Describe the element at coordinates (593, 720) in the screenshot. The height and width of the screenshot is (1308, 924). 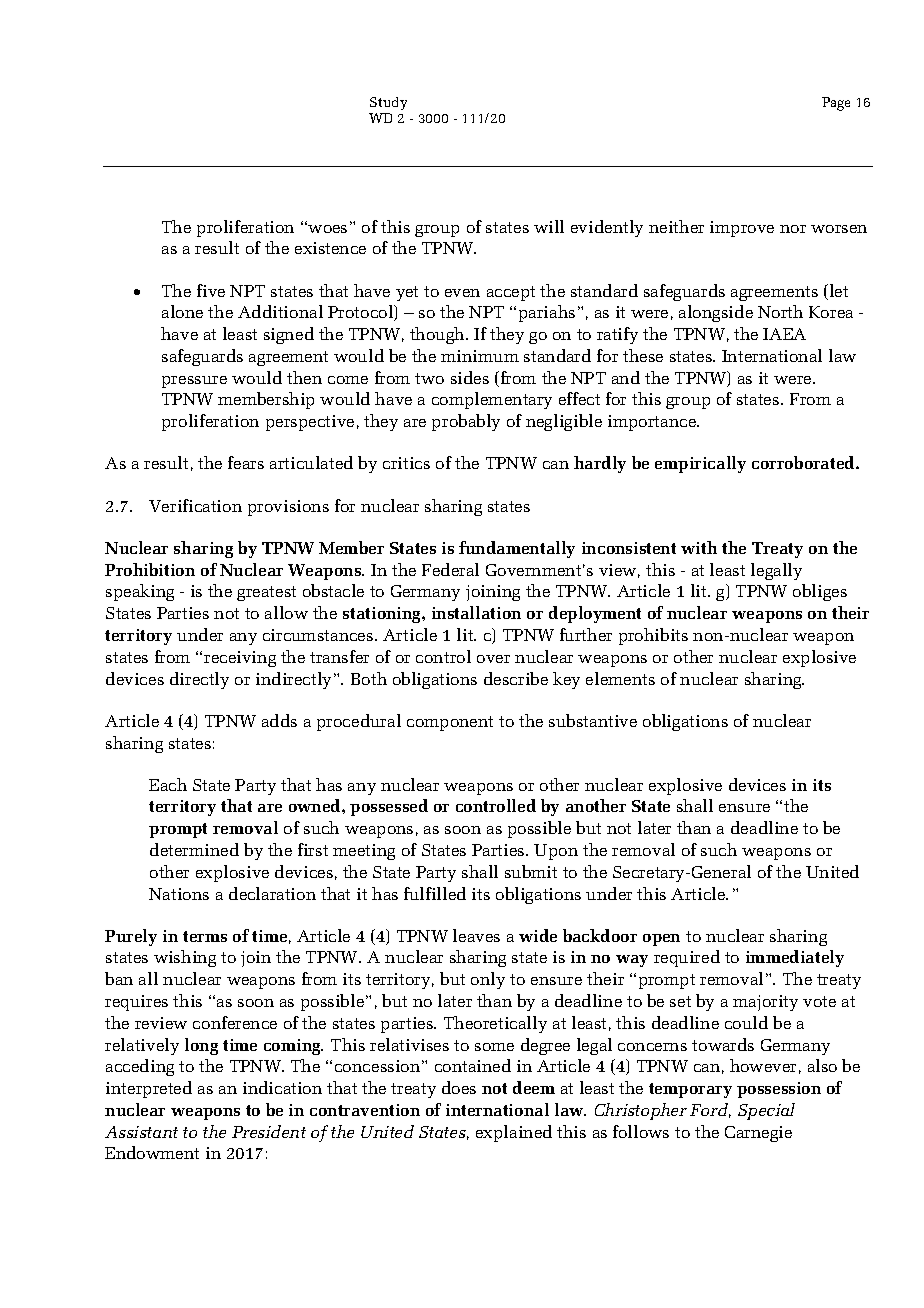
I see `substantive` at that location.
